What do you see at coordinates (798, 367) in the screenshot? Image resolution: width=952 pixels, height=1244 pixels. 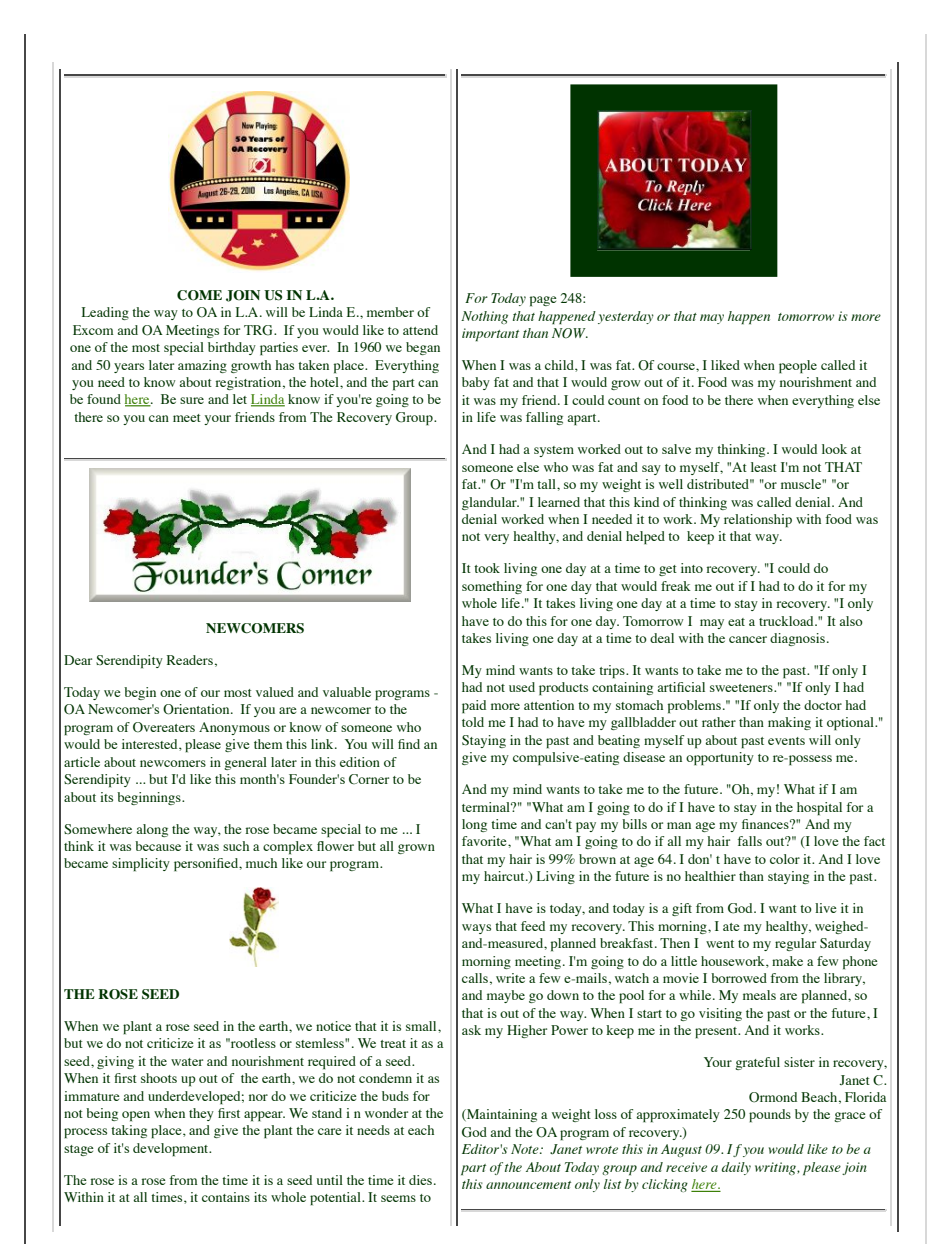 I see `people` at bounding box center [798, 367].
